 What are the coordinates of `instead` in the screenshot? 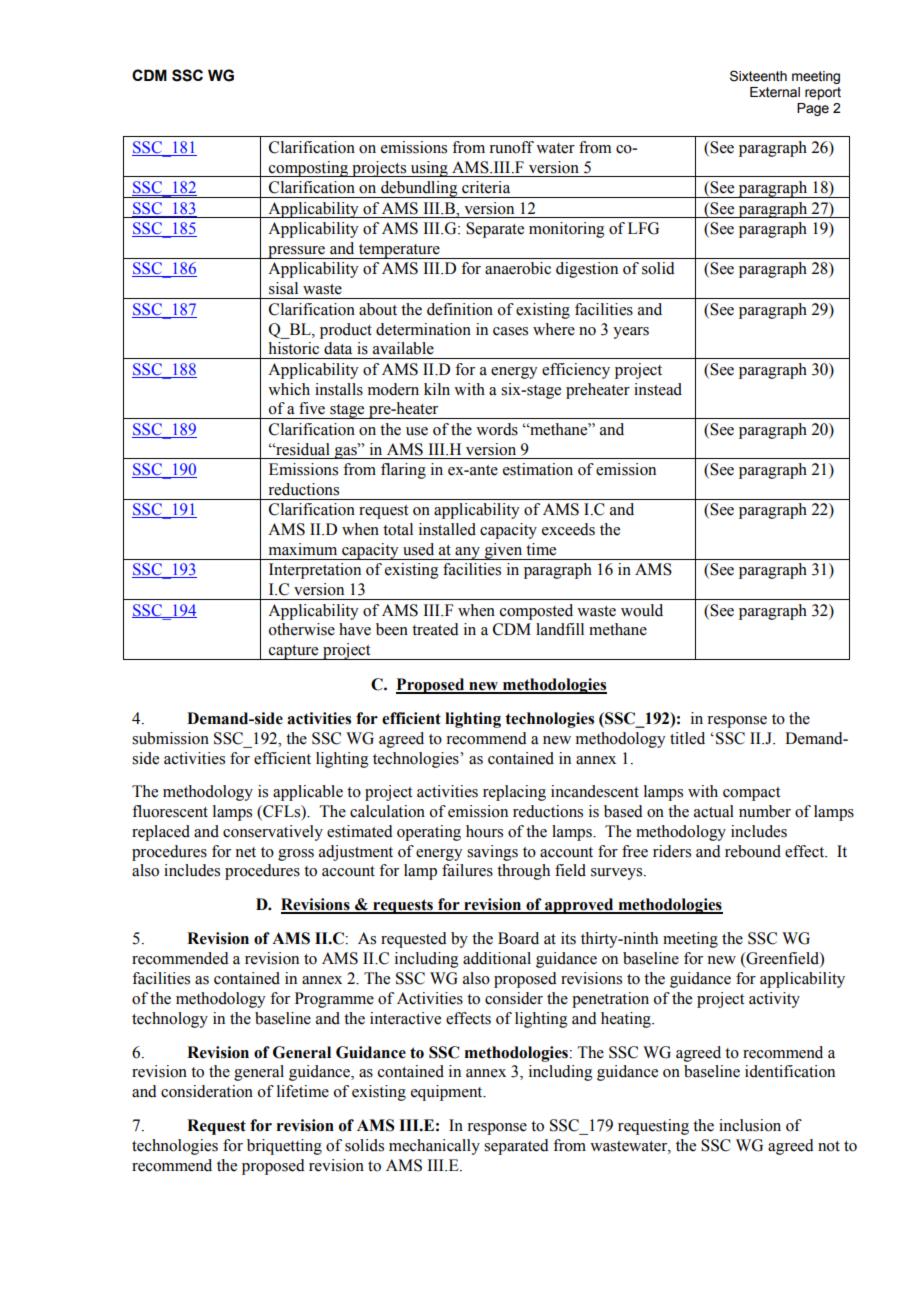 It's located at (658, 389).
